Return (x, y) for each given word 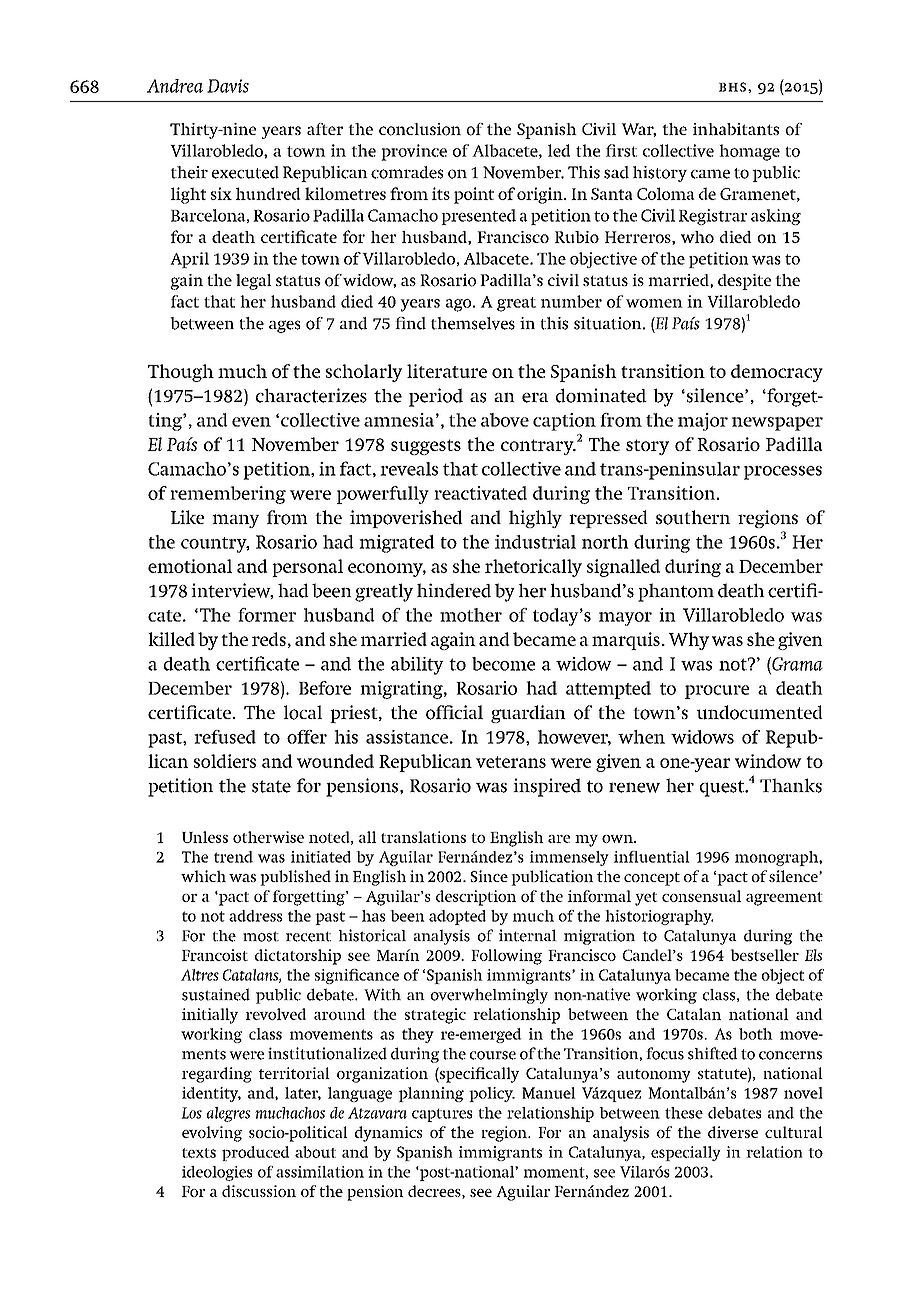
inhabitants (736, 129)
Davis (228, 86)
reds (269, 639)
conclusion (420, 129)
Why (689, 641)
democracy (777, 373)
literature (447, 371)
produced (255, 1153)
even (251, 422)
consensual (701, 896)
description (476, 898)
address (255, 916)
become (503, 664)
